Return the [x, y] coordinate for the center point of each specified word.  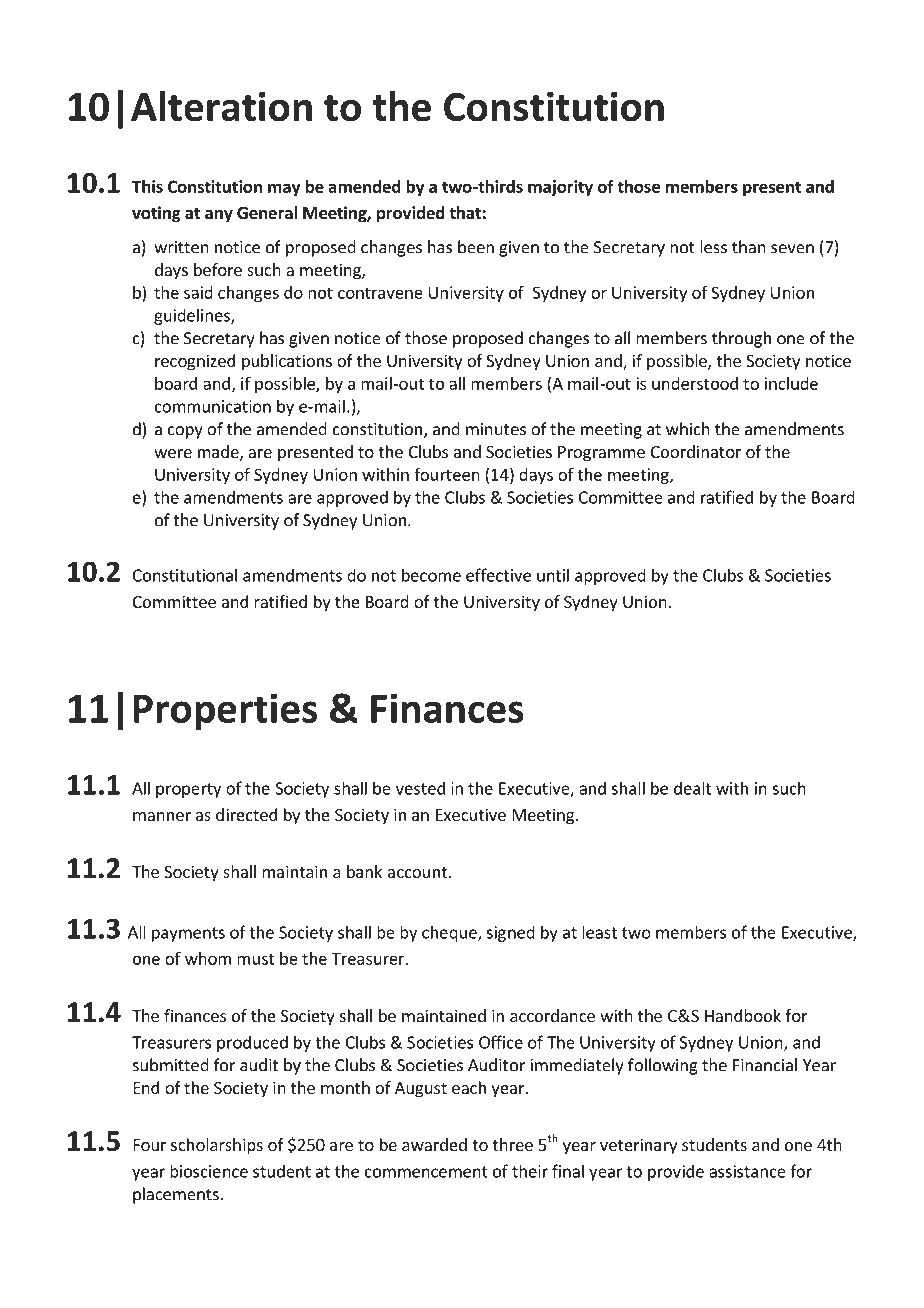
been [476, 247]
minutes [496, 429]
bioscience [209, 1171]
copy [185, 432]
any [219, 216]
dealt [692, 788]
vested [420, 788]
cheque [450, 933]
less [713, 247]
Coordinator [696, 451]
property [188, 790]
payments [188, 934]
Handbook [743, 1015]
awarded [434, 1144]
